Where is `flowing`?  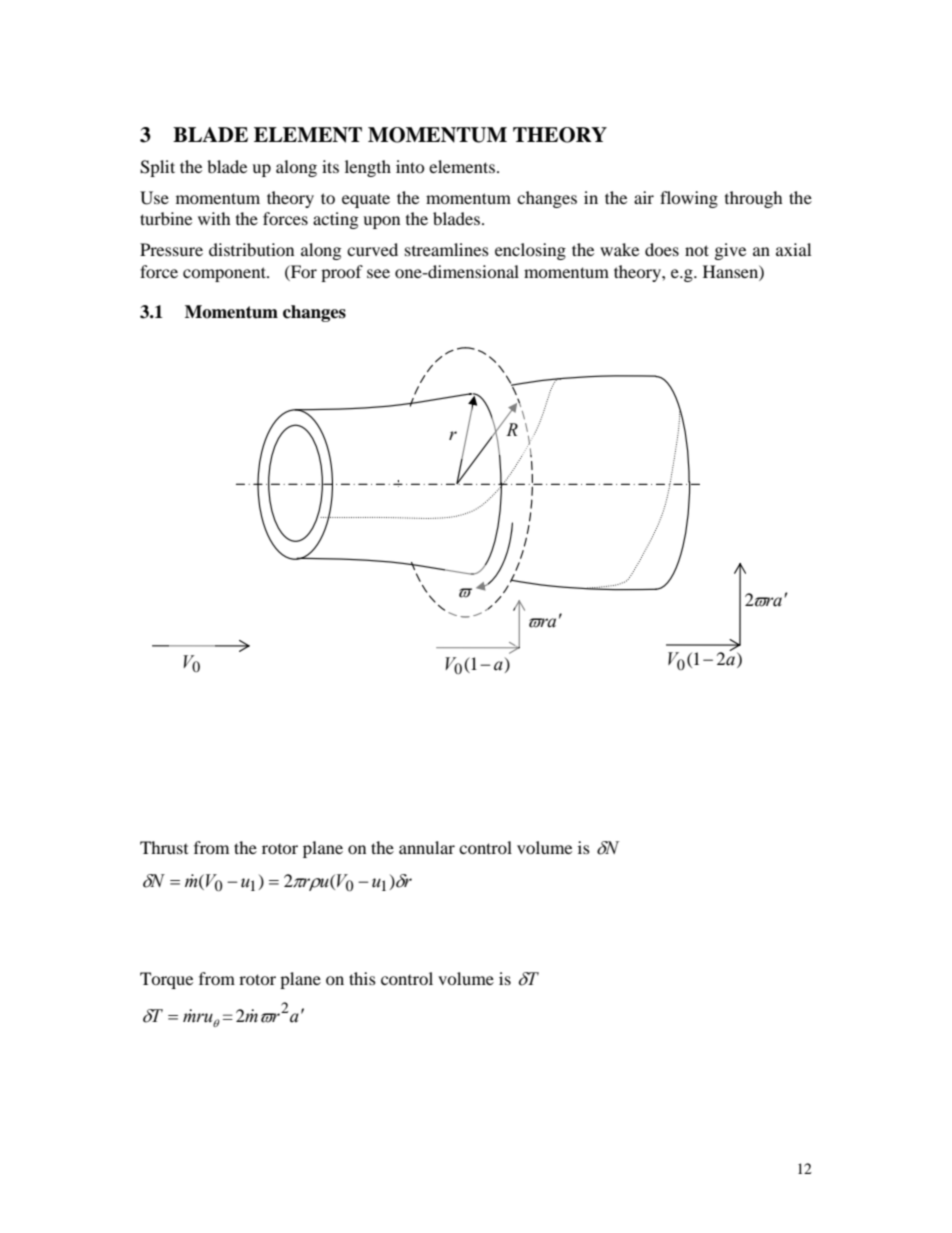
flowing is located at coordinates (689, 199).
